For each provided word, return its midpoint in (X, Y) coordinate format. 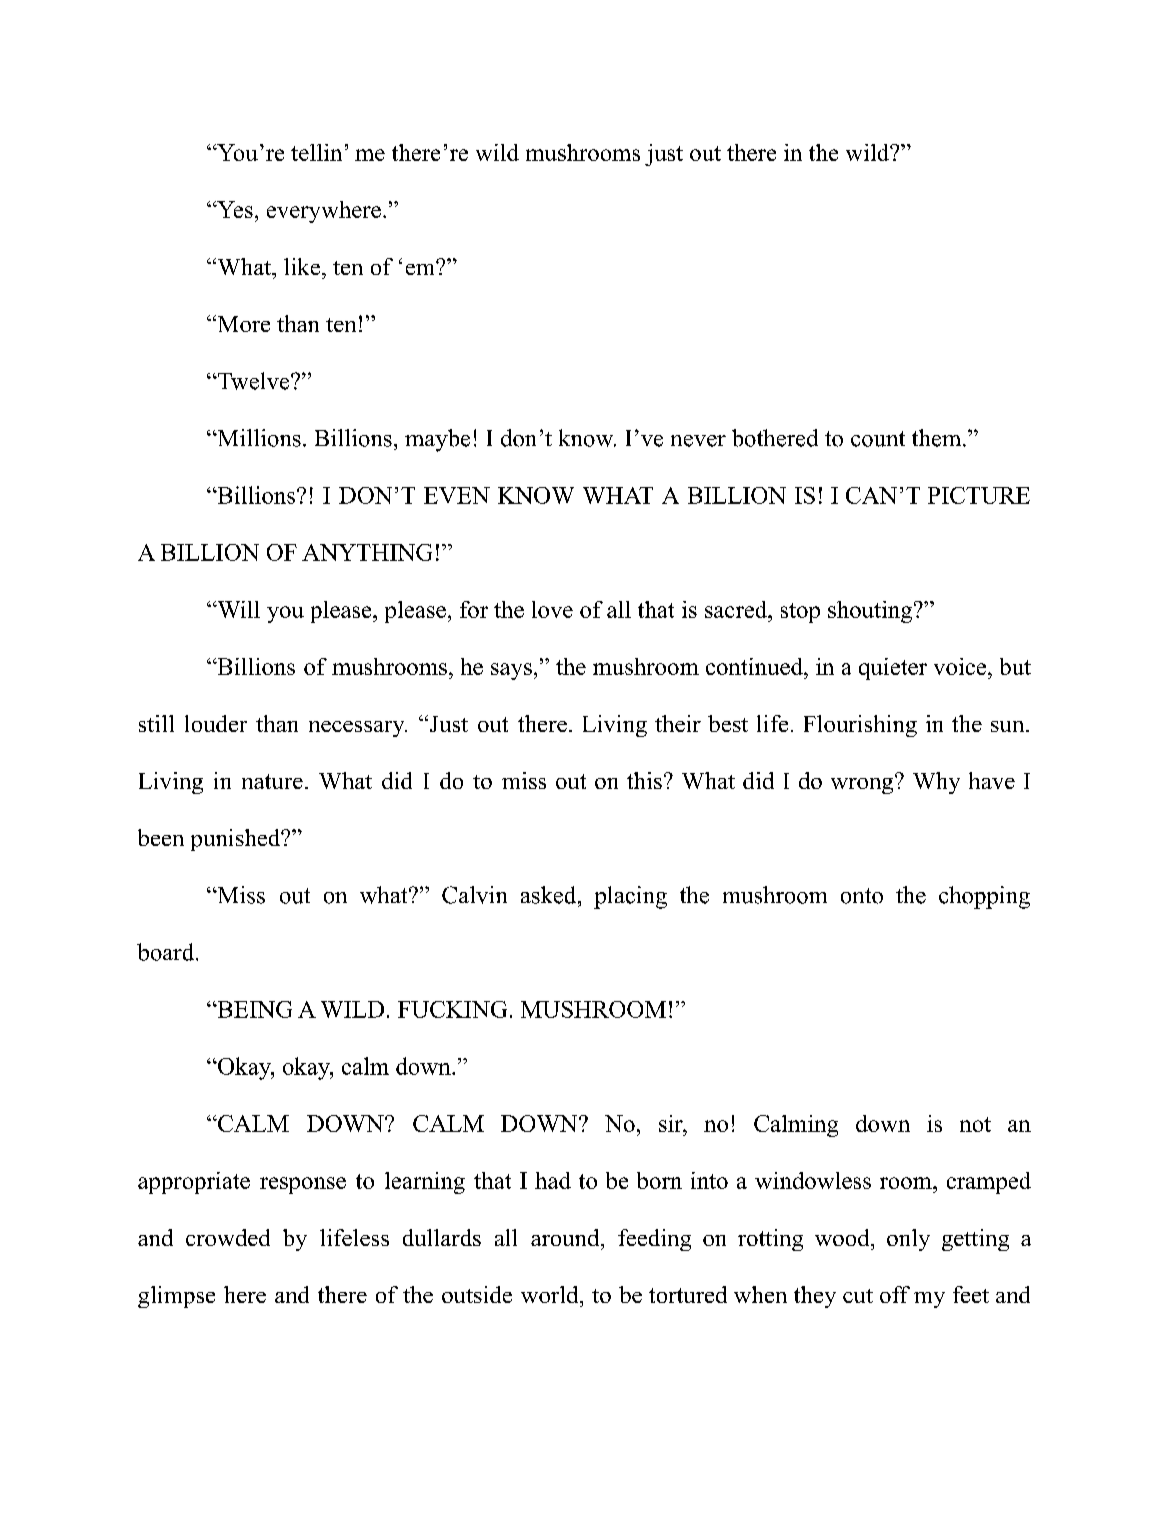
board (167, 952)
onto (862, 896)
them (938, 438)
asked (550, 895)
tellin (316, 152)
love (552, 609)
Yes (234, 209)
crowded (228, 1237)
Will (237, 609)
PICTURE (979, 495)
